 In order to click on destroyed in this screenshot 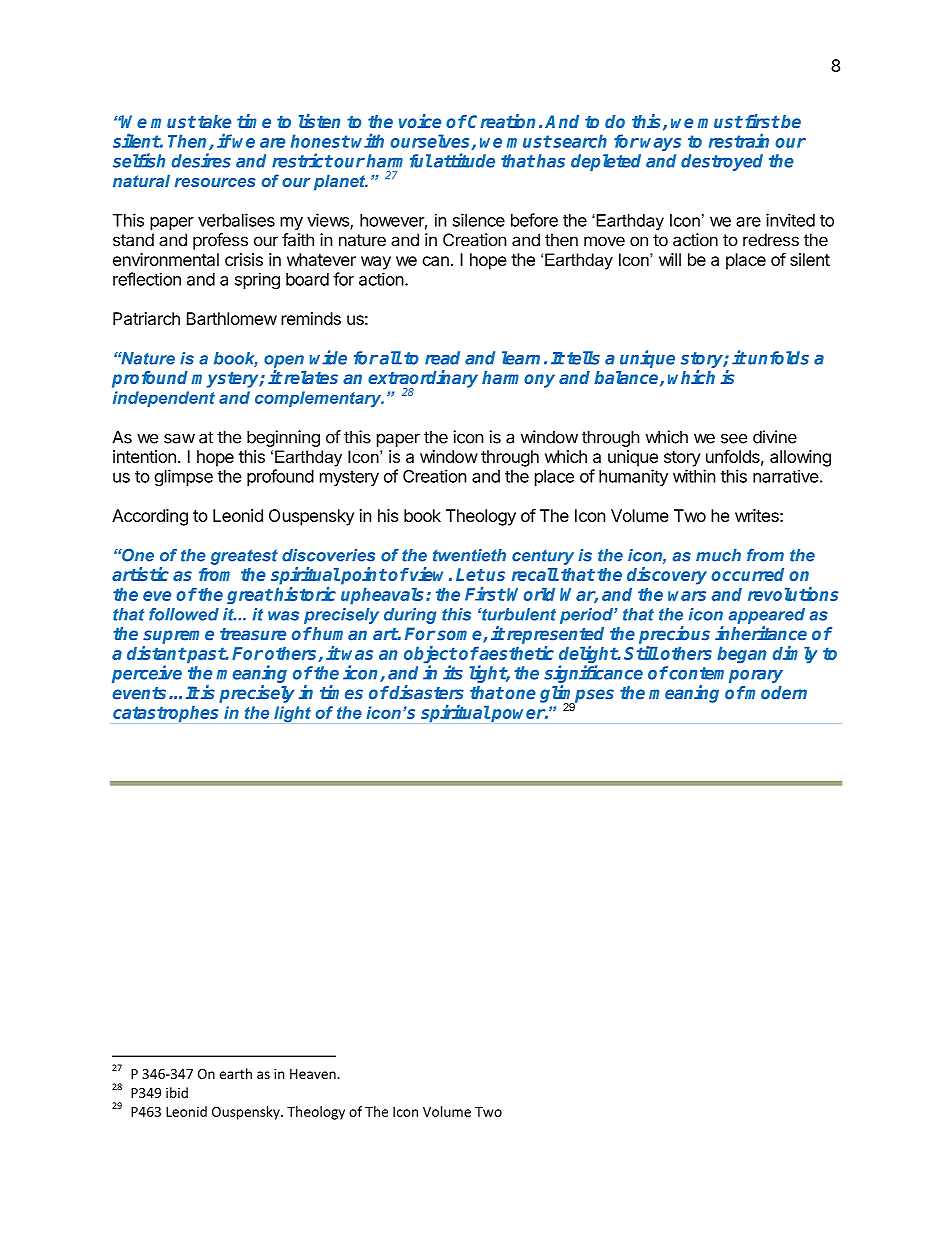, I will do `click(722, 162)`.
